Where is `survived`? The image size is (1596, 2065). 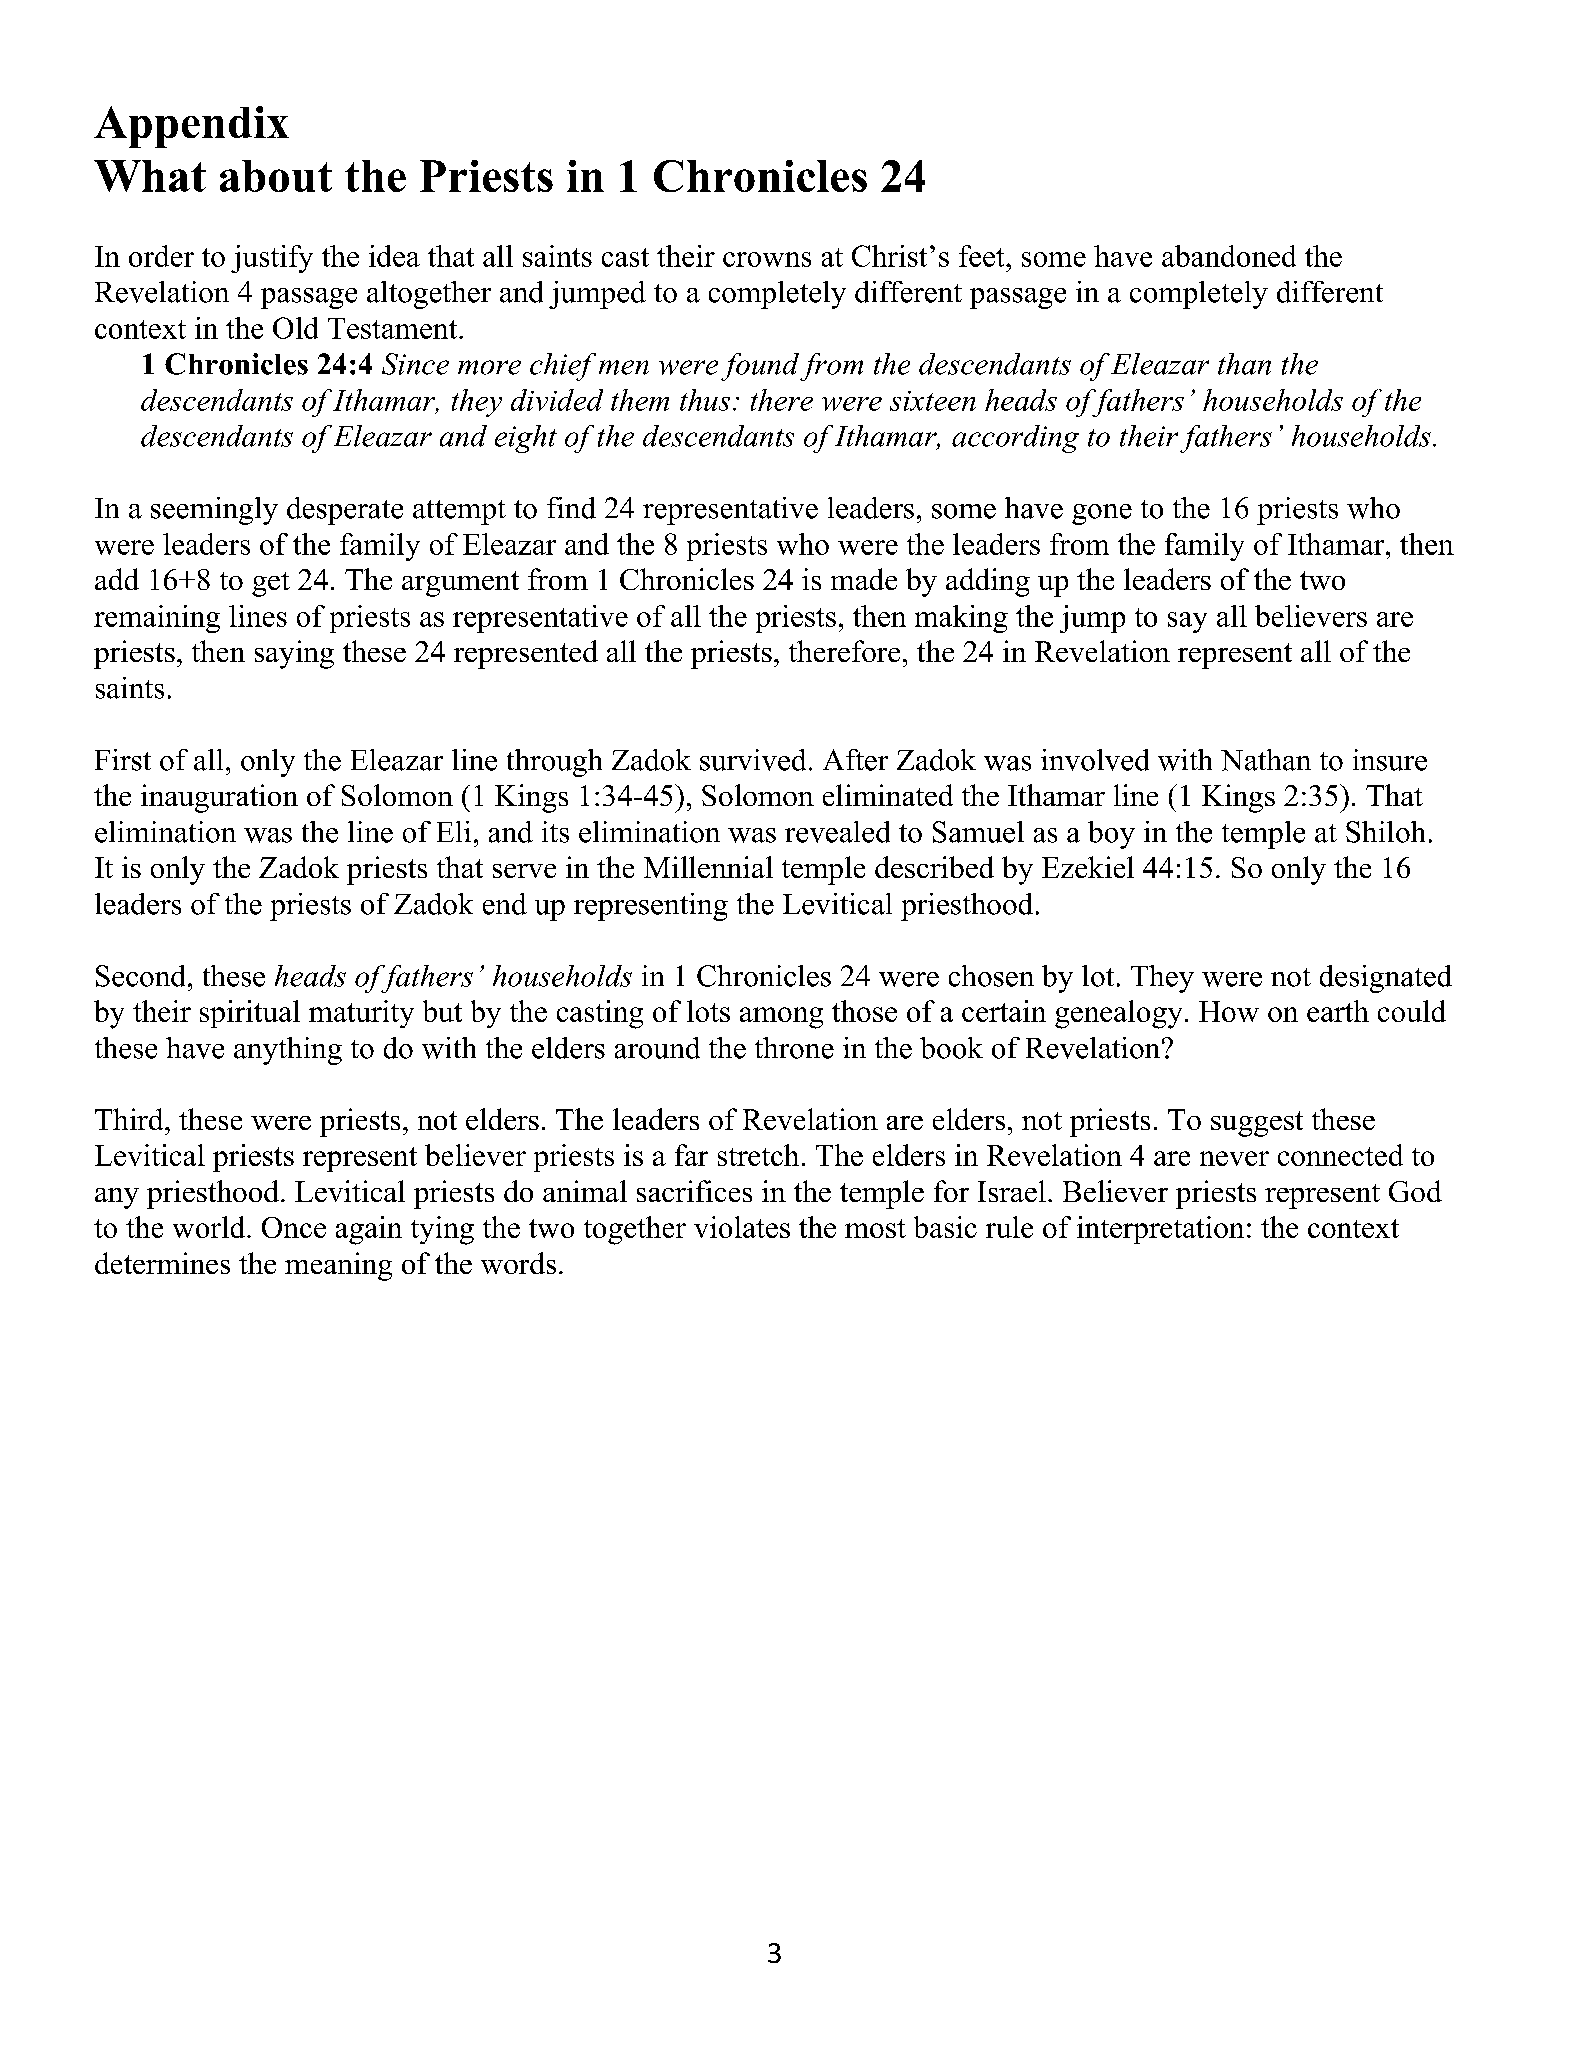 survived is located at coordinates (753, 760).
